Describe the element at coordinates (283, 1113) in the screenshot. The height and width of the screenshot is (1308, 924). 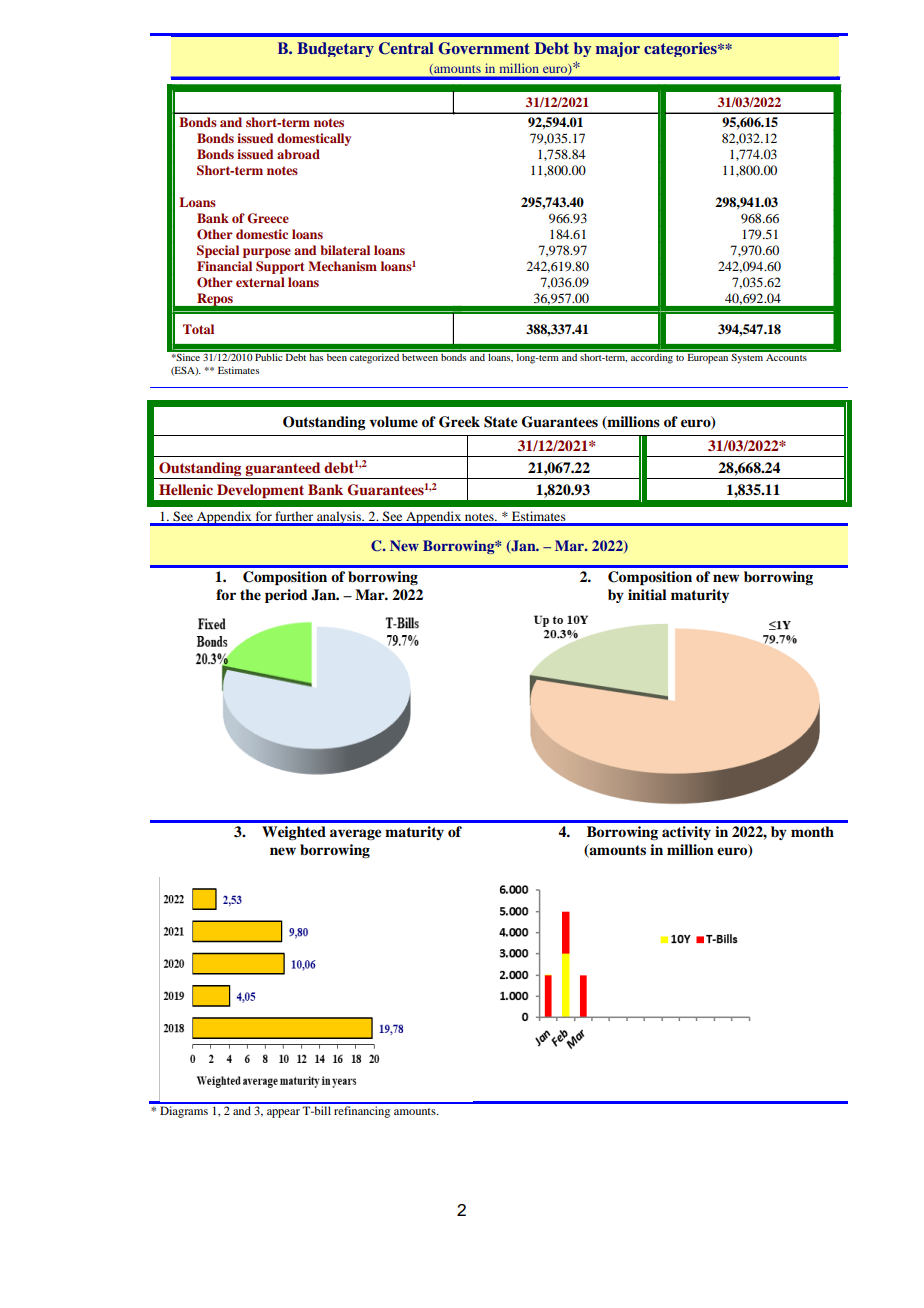
I see `appear` at that location.
